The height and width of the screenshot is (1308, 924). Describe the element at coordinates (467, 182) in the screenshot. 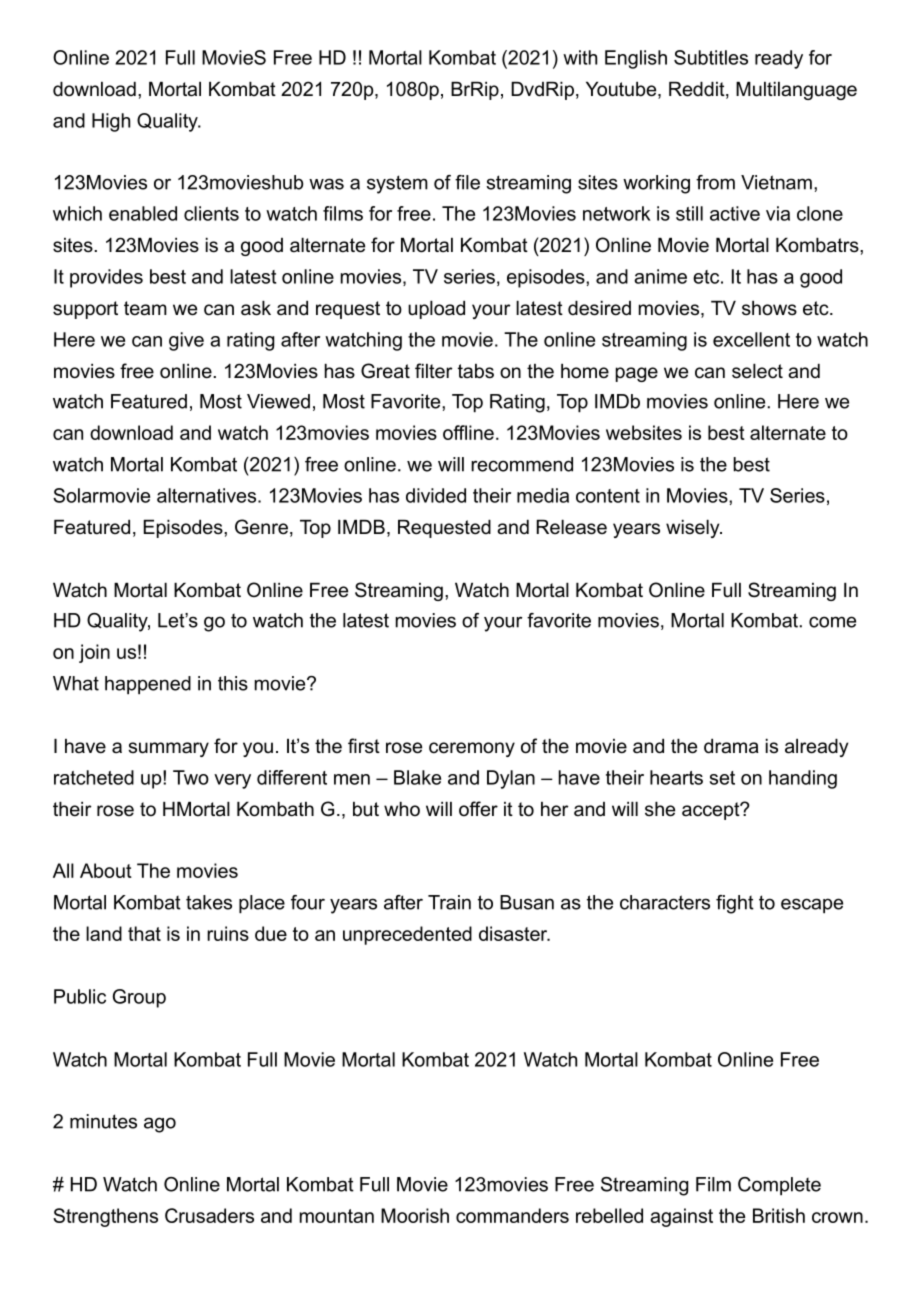

I see `file` at that location.
